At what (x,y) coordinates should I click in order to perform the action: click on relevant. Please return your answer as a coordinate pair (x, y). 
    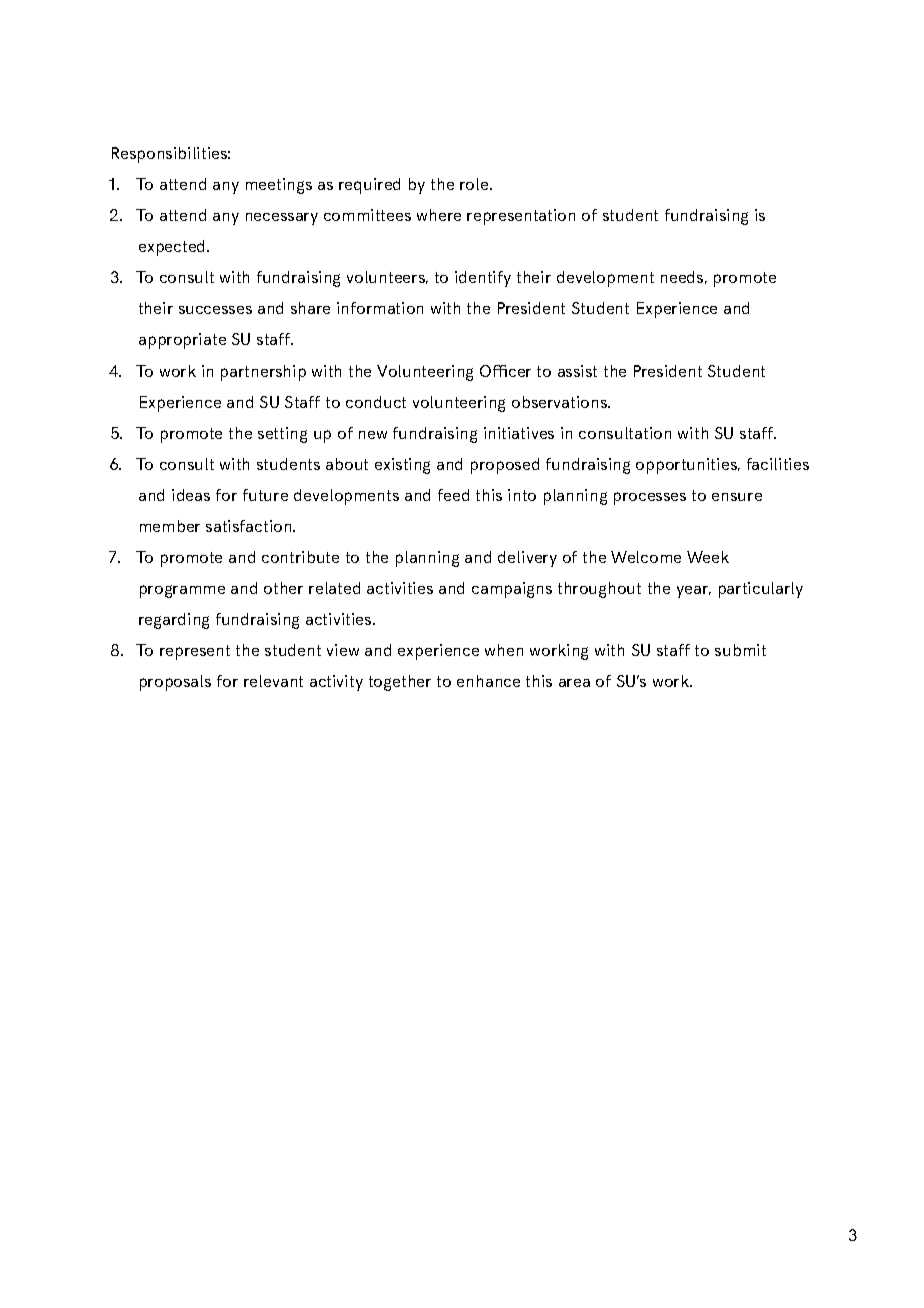
    Looking at the image, I should click on (273, 681).
